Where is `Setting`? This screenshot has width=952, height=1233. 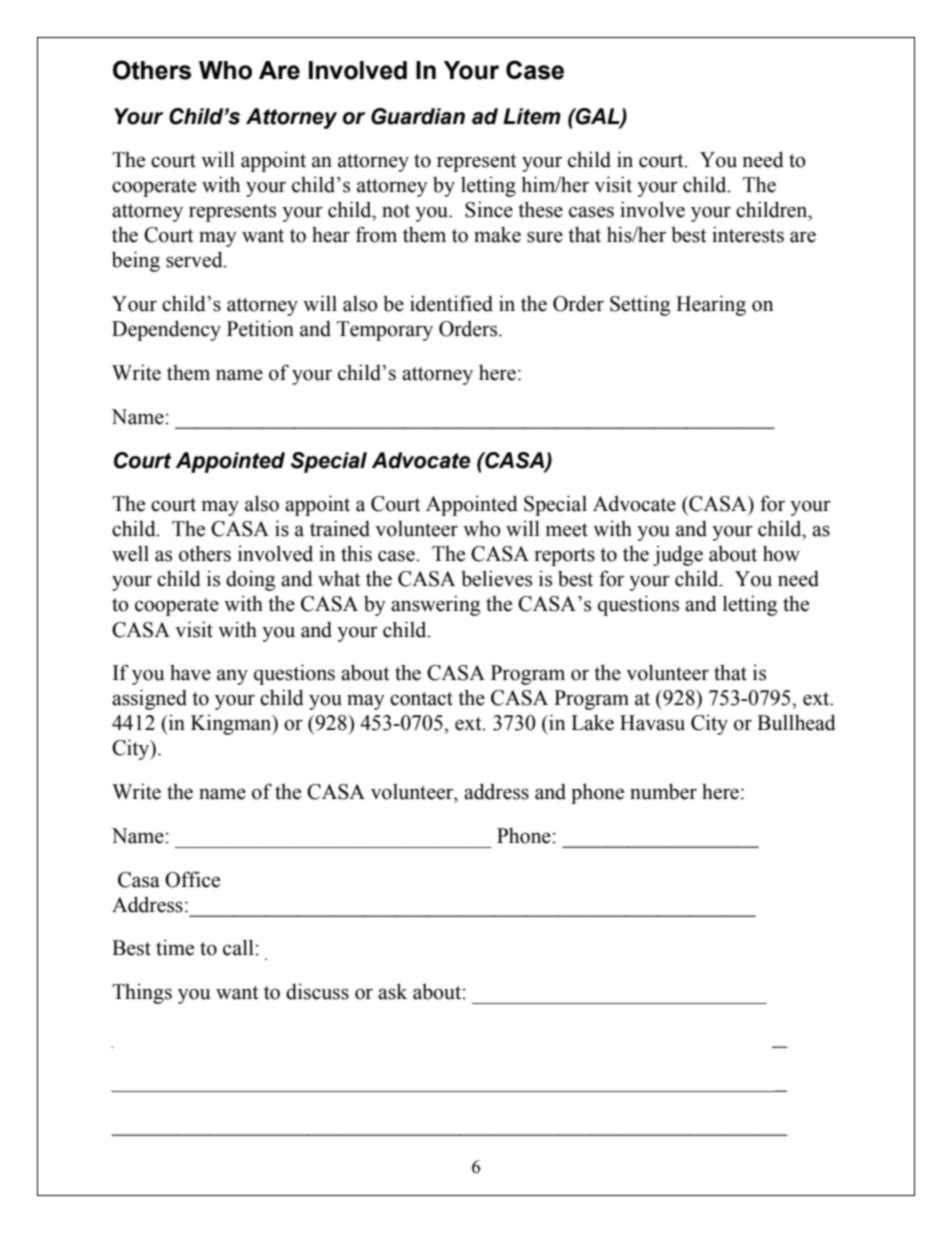 Setting is located at coordinates (640, 305).
